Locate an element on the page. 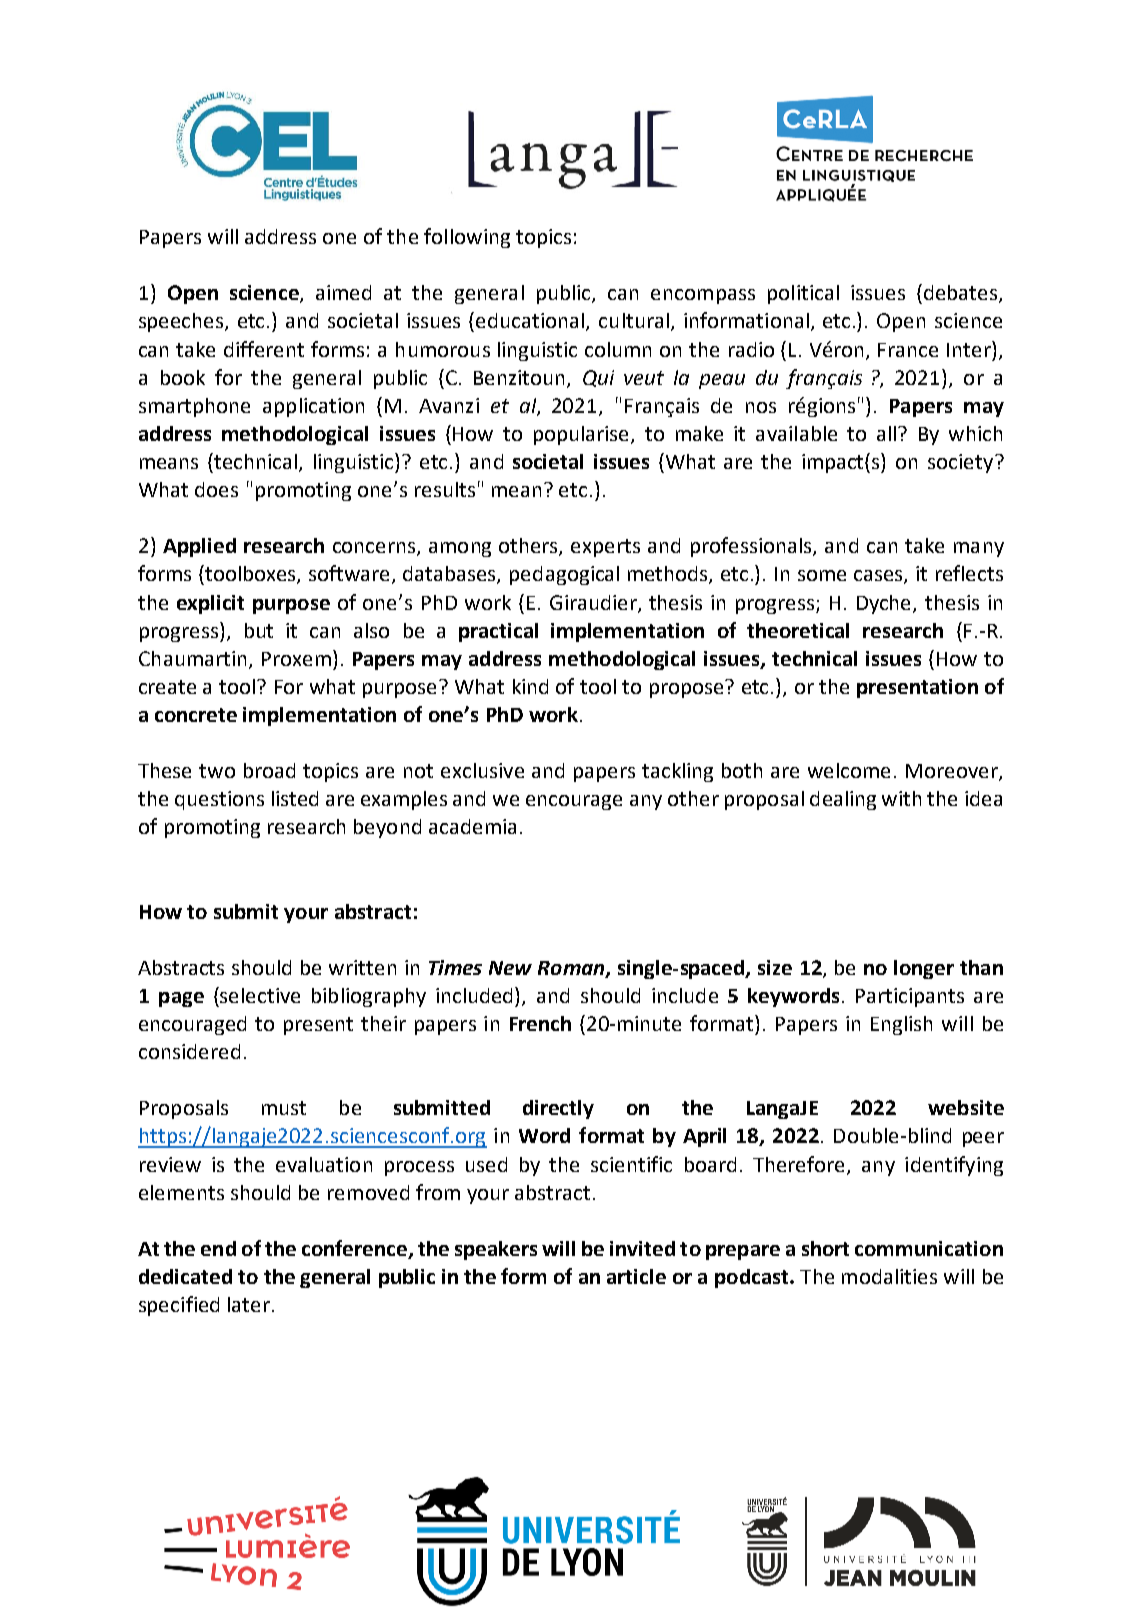 Image resolution: width=1142 pixels, height=1615 pixels. aimed is located at coordinates (343, 292).
